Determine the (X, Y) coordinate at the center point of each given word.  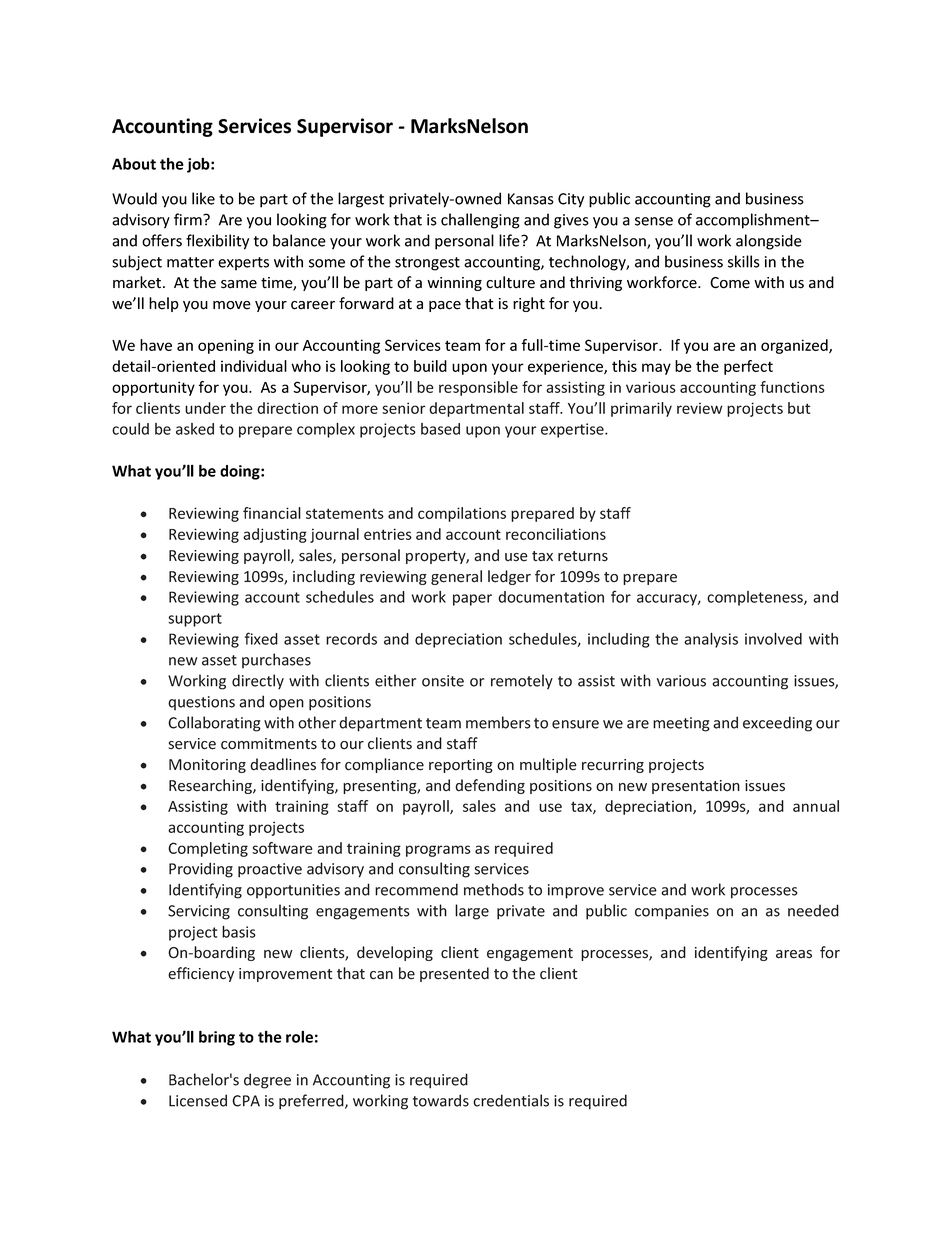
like (203, 198)
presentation (696, 787)
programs (438, 851)
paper (472, 600)
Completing (208, 849)
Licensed (198, 1100)
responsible (478, 388)
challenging (480, 221)
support (195, 620)
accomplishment (754, 221)
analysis (711, 640)
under (205, 408)
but (799, 408)
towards (441, 1100)
